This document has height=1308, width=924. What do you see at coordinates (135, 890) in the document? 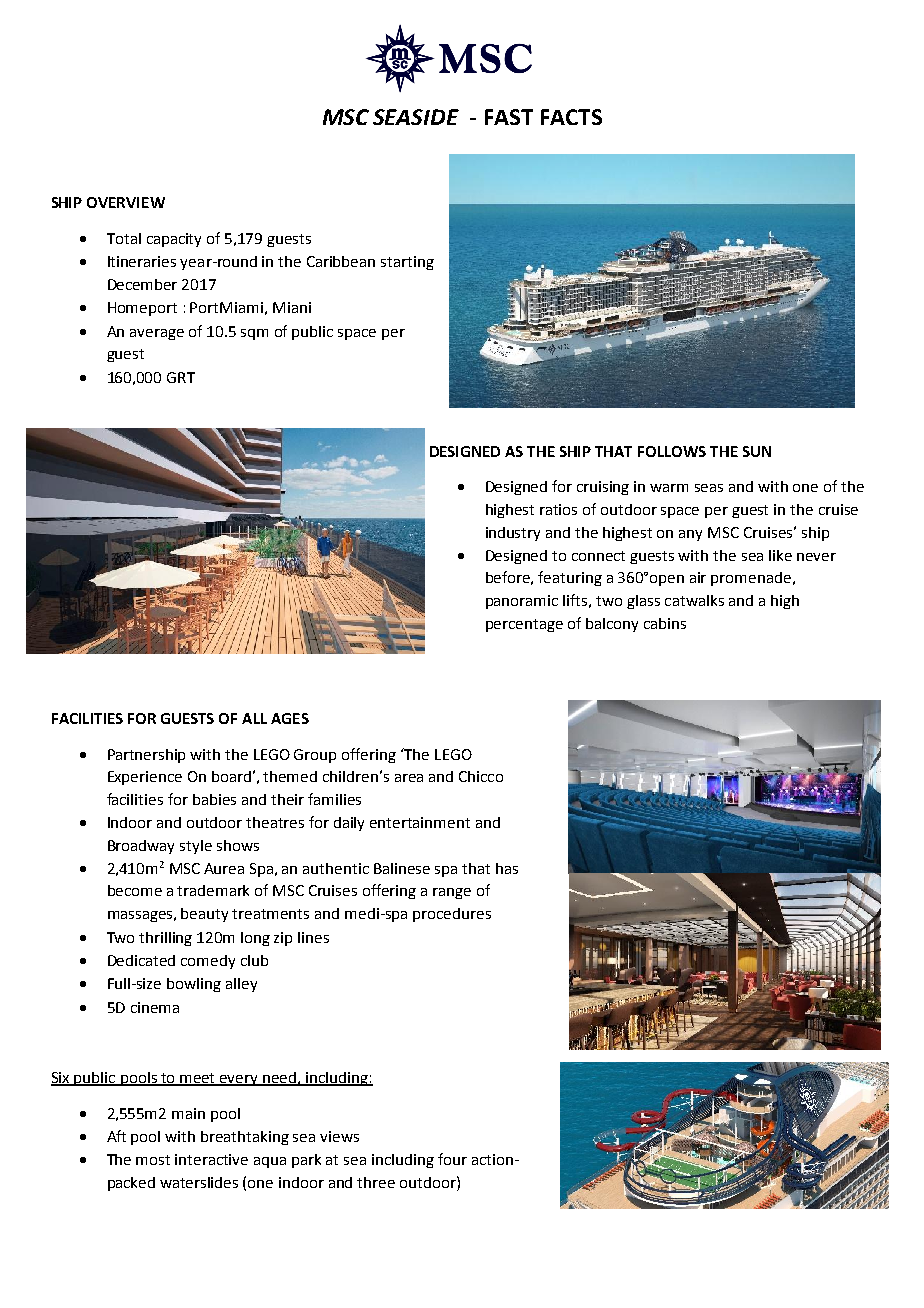
I see `become` at bounding box center [135, 890].
